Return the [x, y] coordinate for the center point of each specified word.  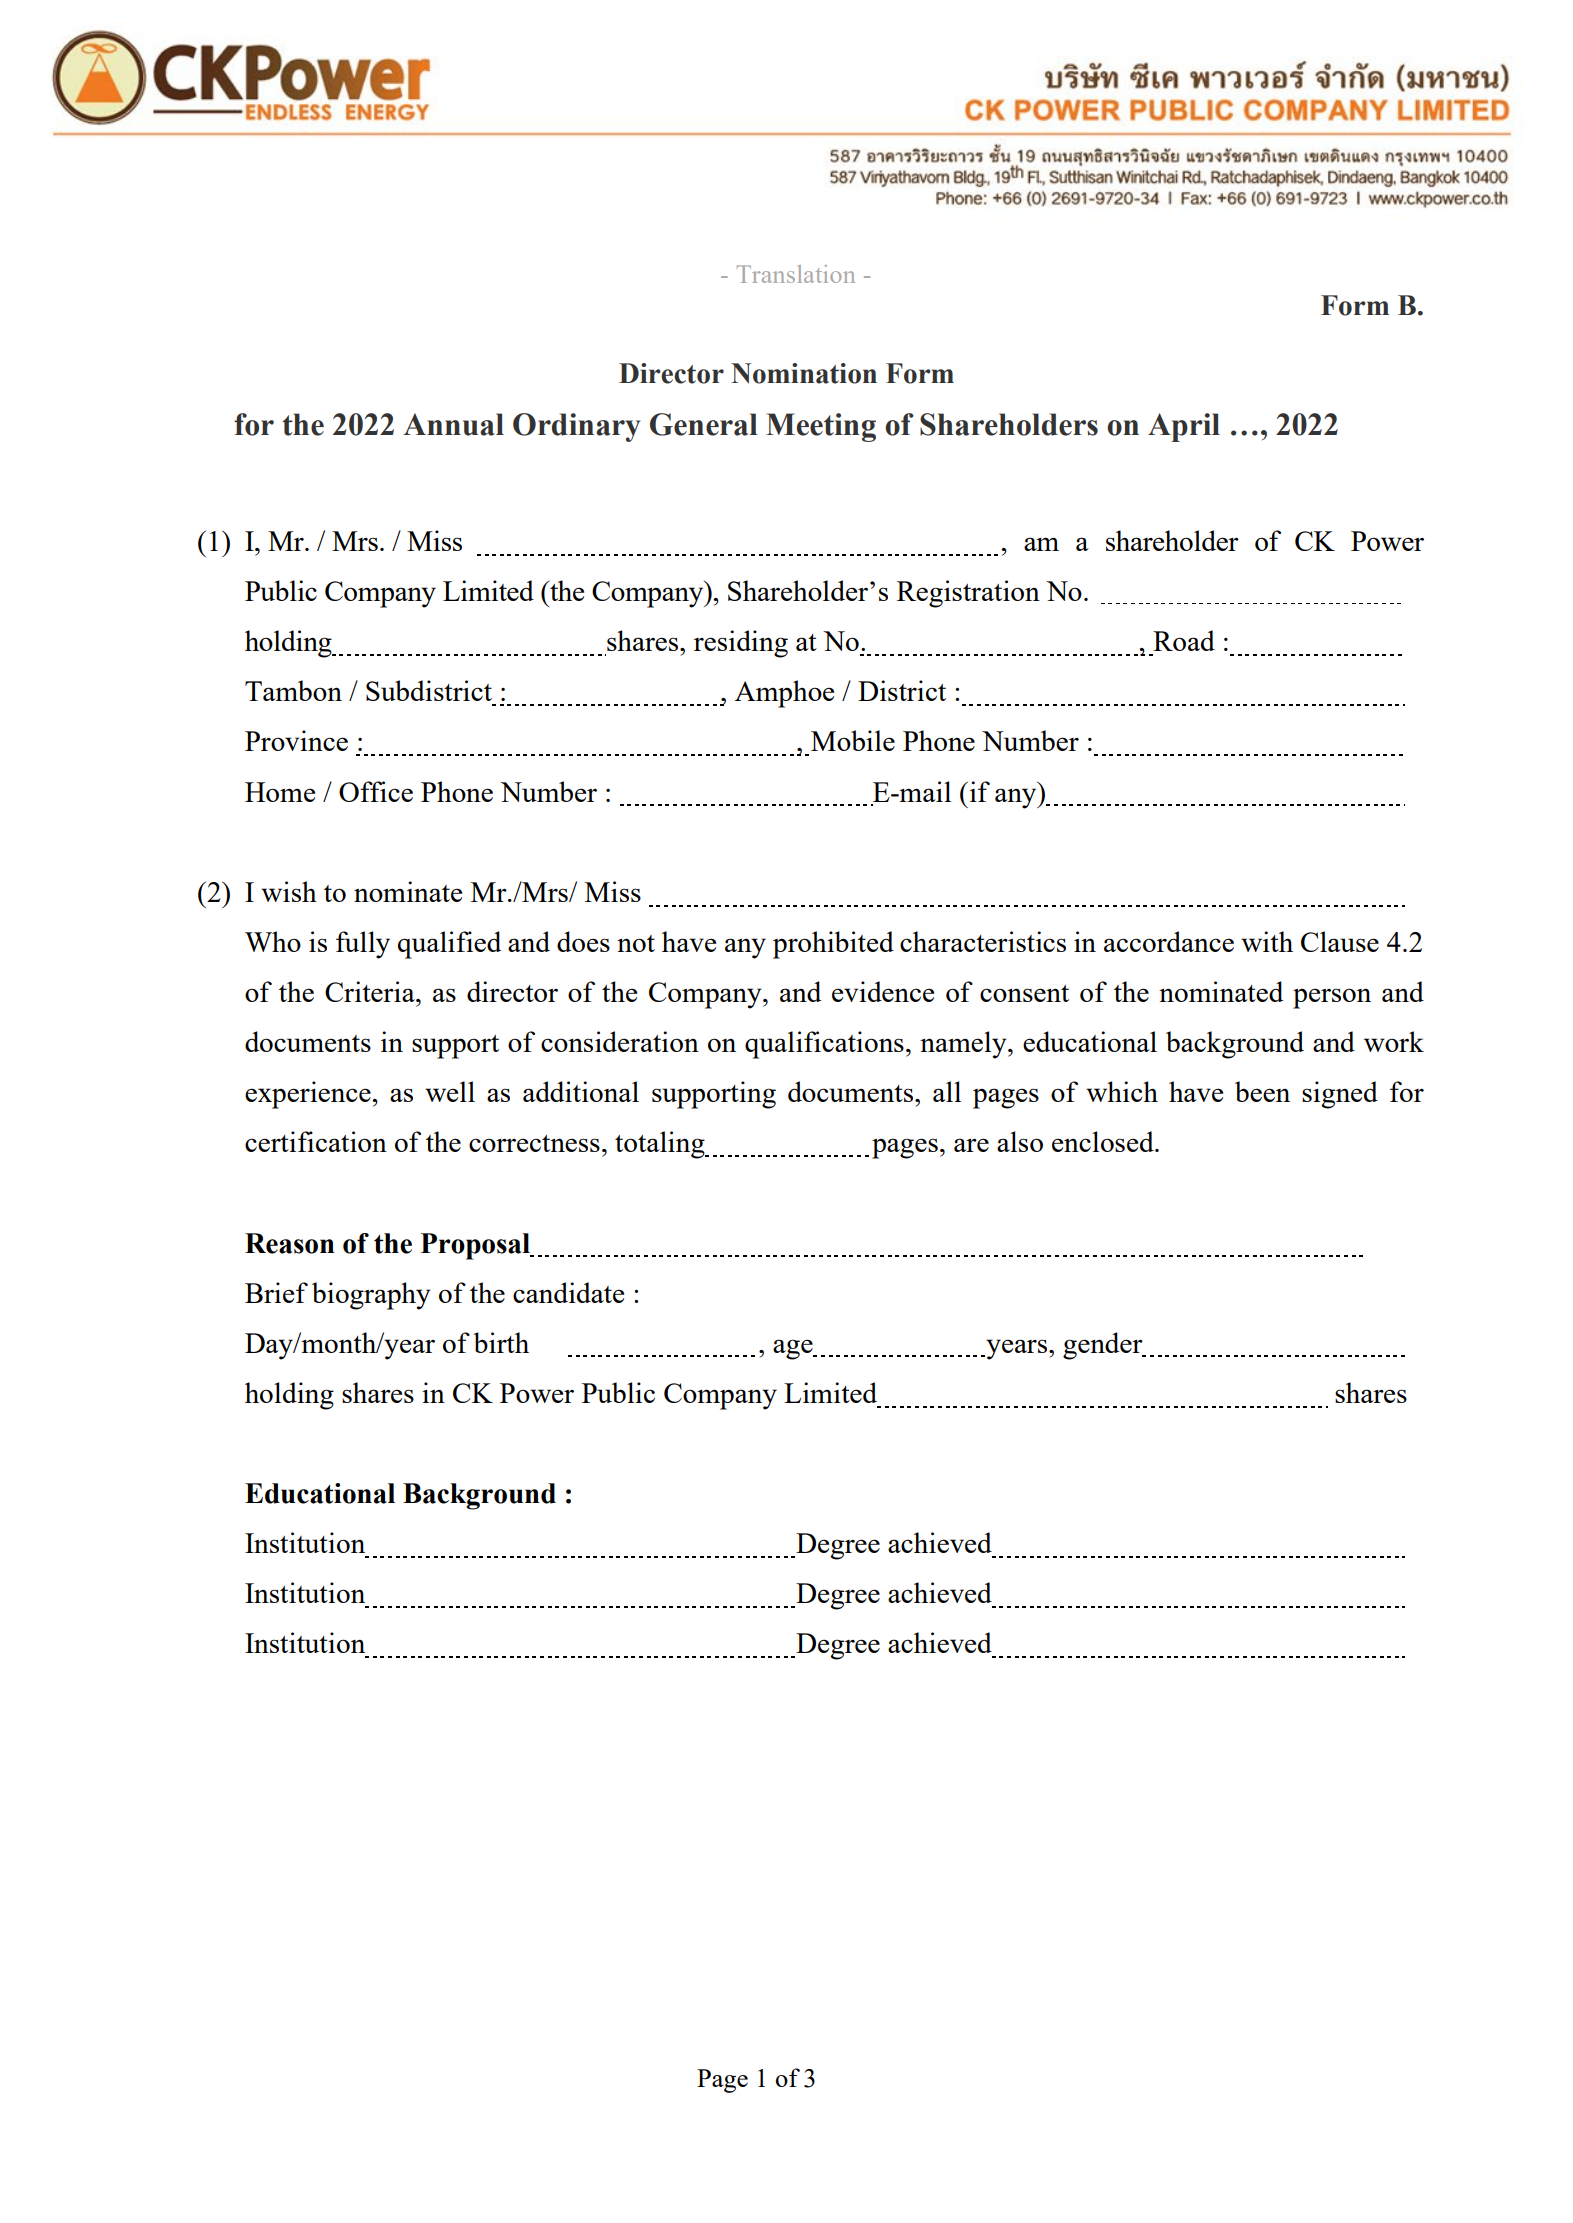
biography [371, 1296]
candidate [568, 1292]
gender [1104, 1346]
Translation [796, 274]
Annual [453, 424]
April [1184, 427]
